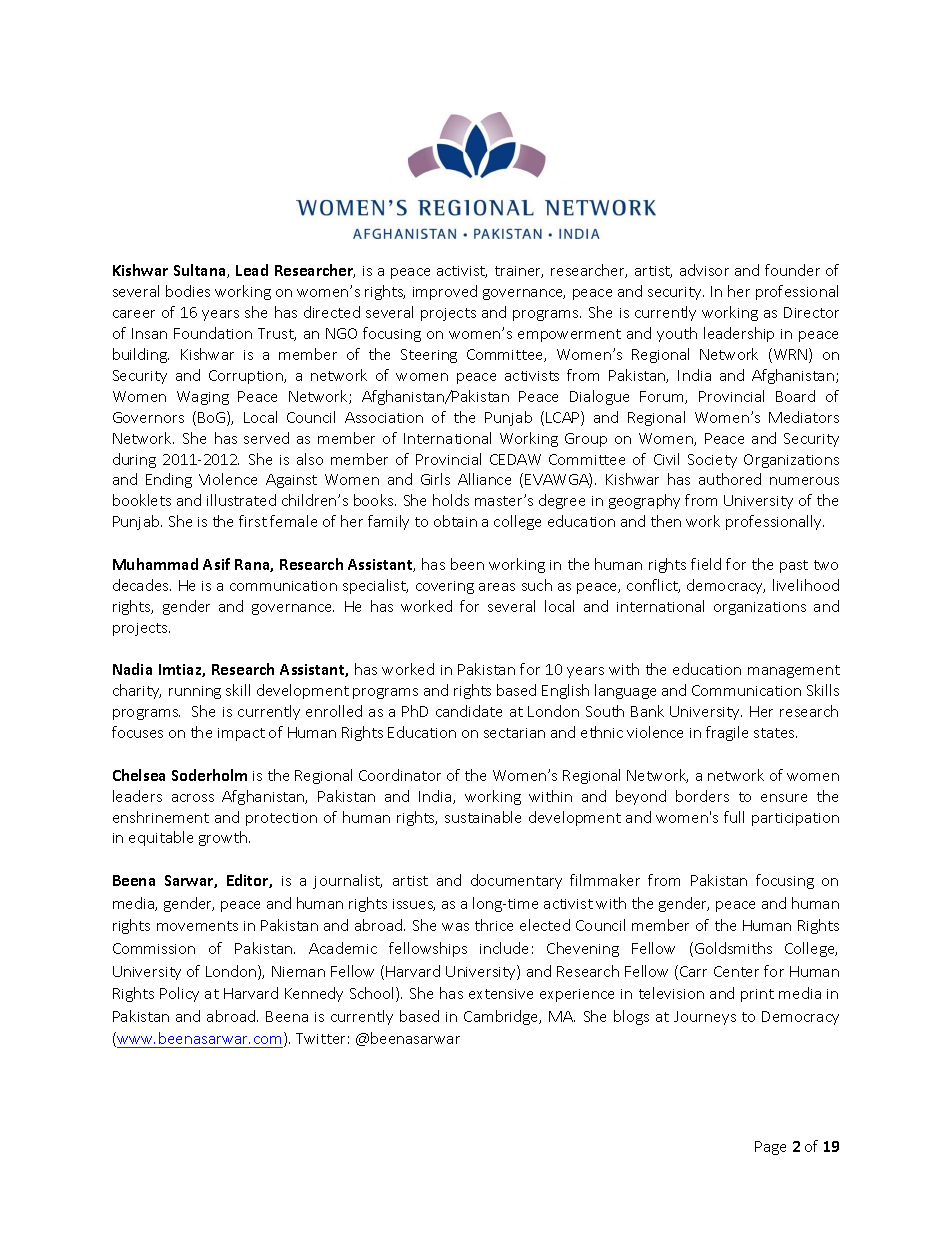 The width and height of the screenshot is (952, 1233). Describe the element at coordinates (193, 798) in the screenshot. I see `across` at that location.
